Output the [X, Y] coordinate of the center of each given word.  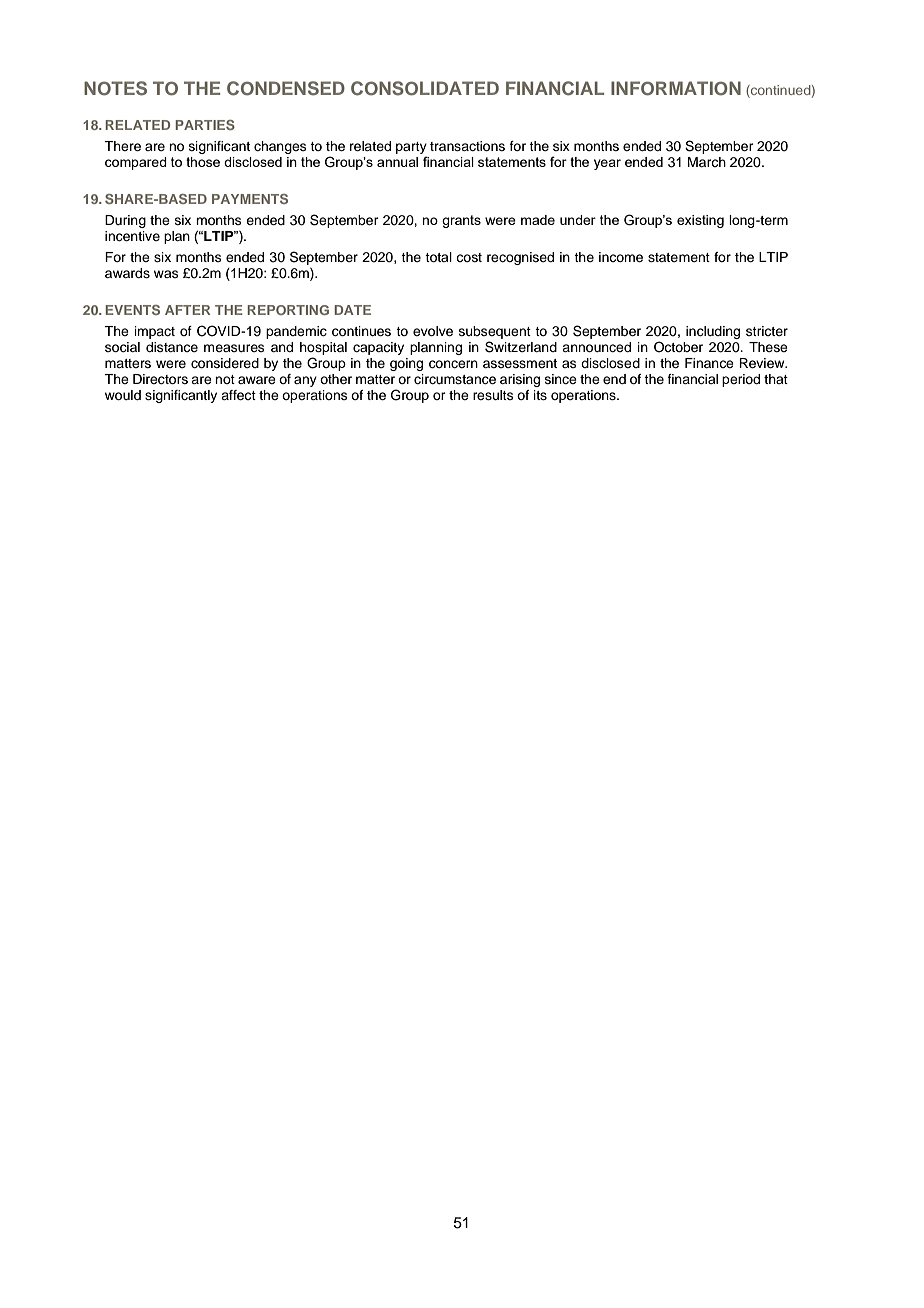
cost [469, 257]
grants [461, 221]
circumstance [455, 379]
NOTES [115, 88]
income [621, 257]
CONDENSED [286, 88]
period [741, 380]
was [166, 274]
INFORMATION [676, 88]
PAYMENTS [250, 199]
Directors [160, 379]
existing [700, 221]
